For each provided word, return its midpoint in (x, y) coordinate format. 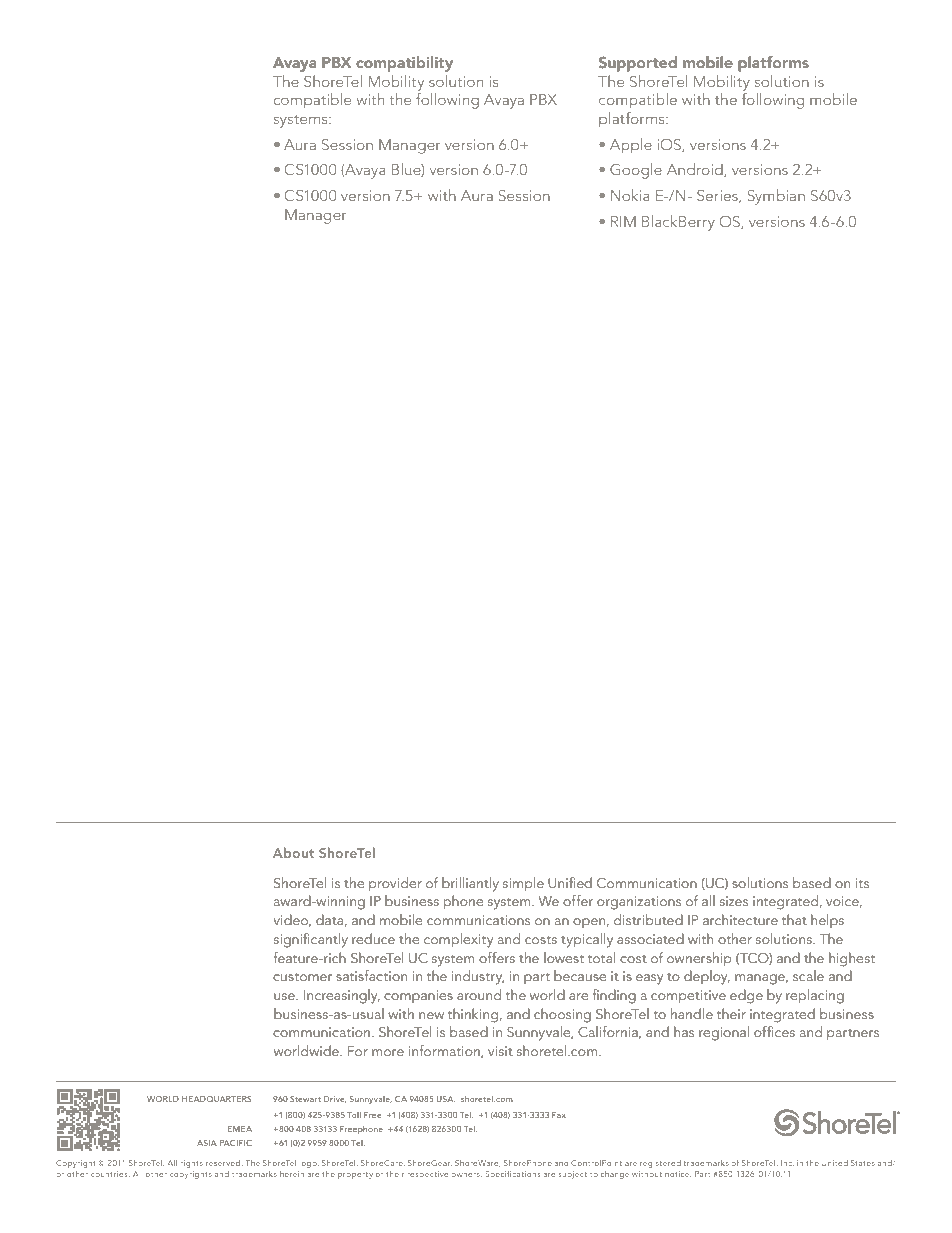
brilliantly (470, 884)
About (293, 852)
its (862, 883)
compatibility (404, 64)
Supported (638, 64)
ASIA (207, 1143)
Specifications (512, 1174)
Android (696, 170)
